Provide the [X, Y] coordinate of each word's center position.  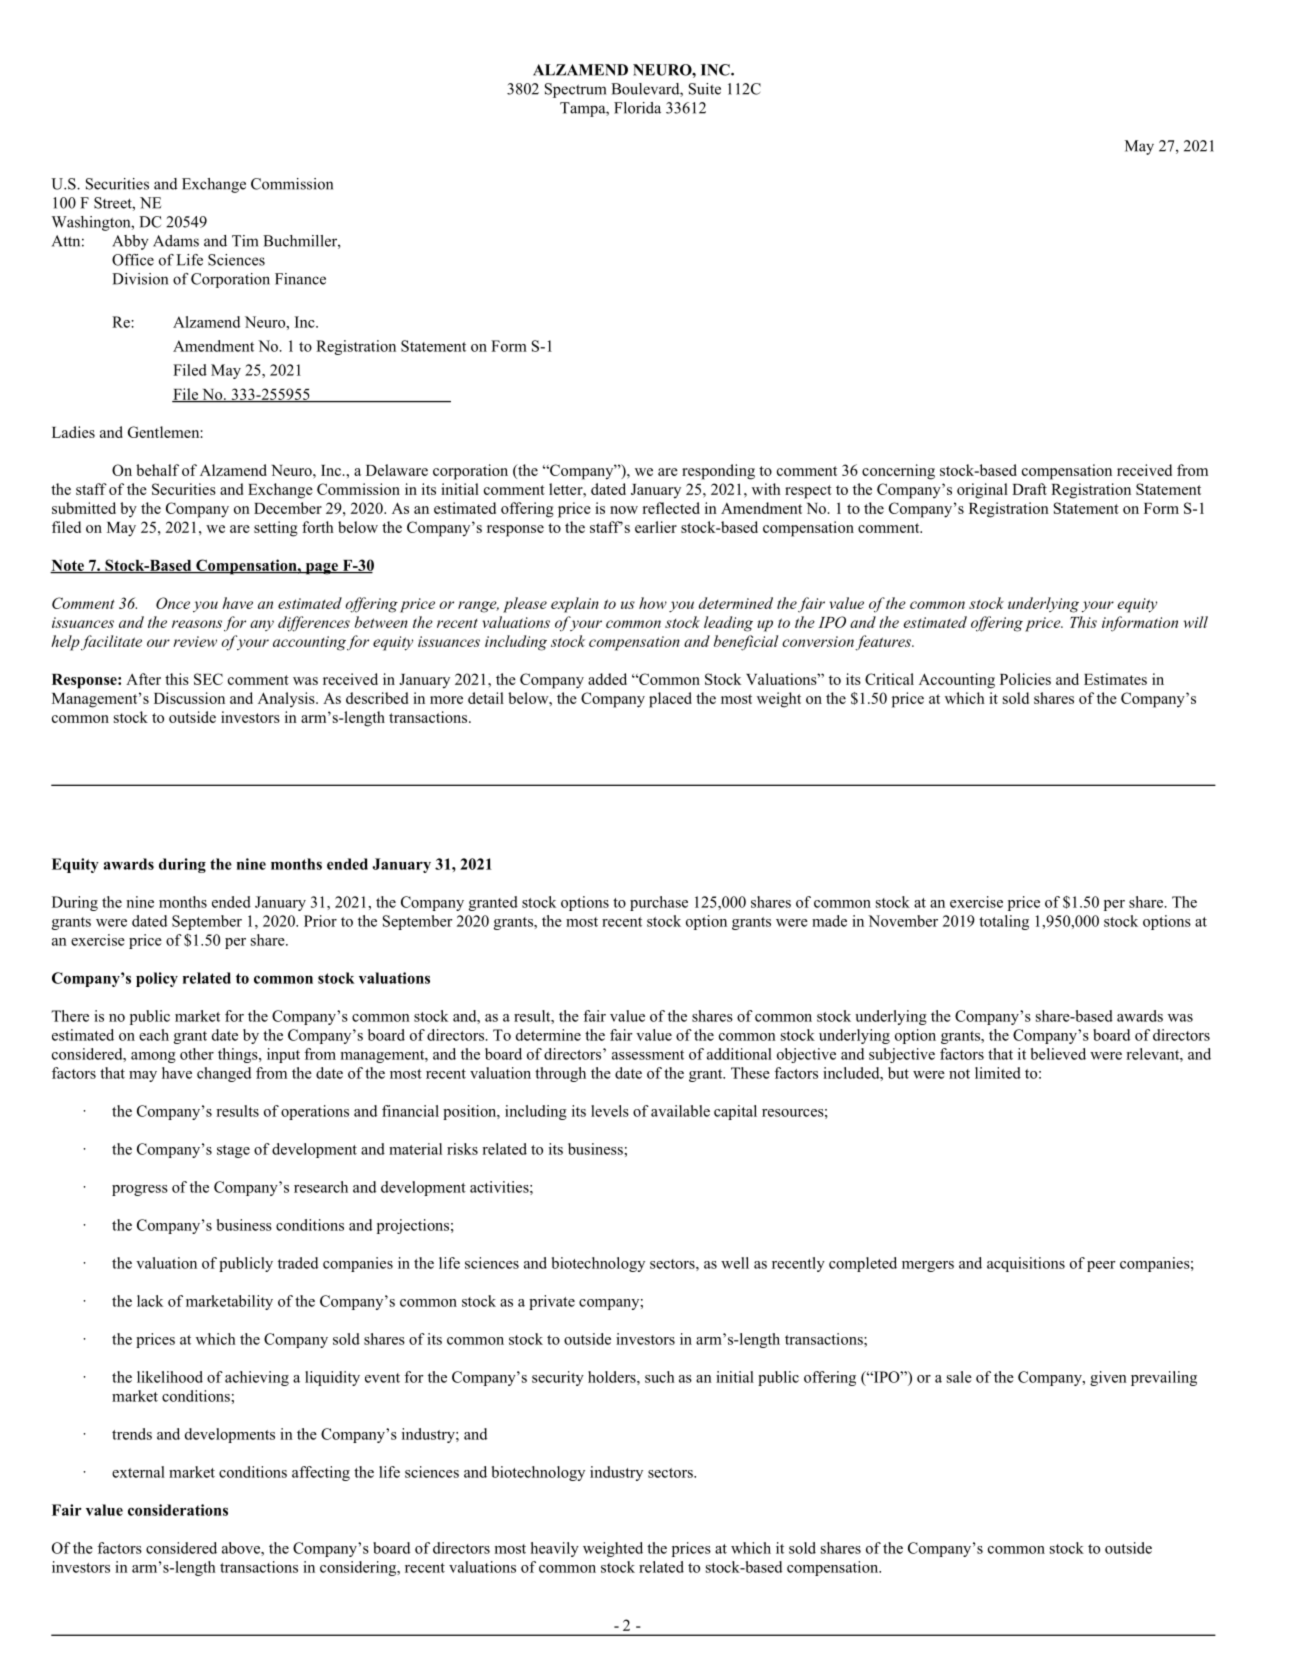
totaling [1004, 922]
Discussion [189, 698]
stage [233, 1151]
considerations [178, 1510]
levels [610, 1111]
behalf [157, 470]
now [624, 510]
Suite [705, 89]
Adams [176, 241]
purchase [659, 903]
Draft [1029, 489]
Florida [637, 108]
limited [998, 1073]
